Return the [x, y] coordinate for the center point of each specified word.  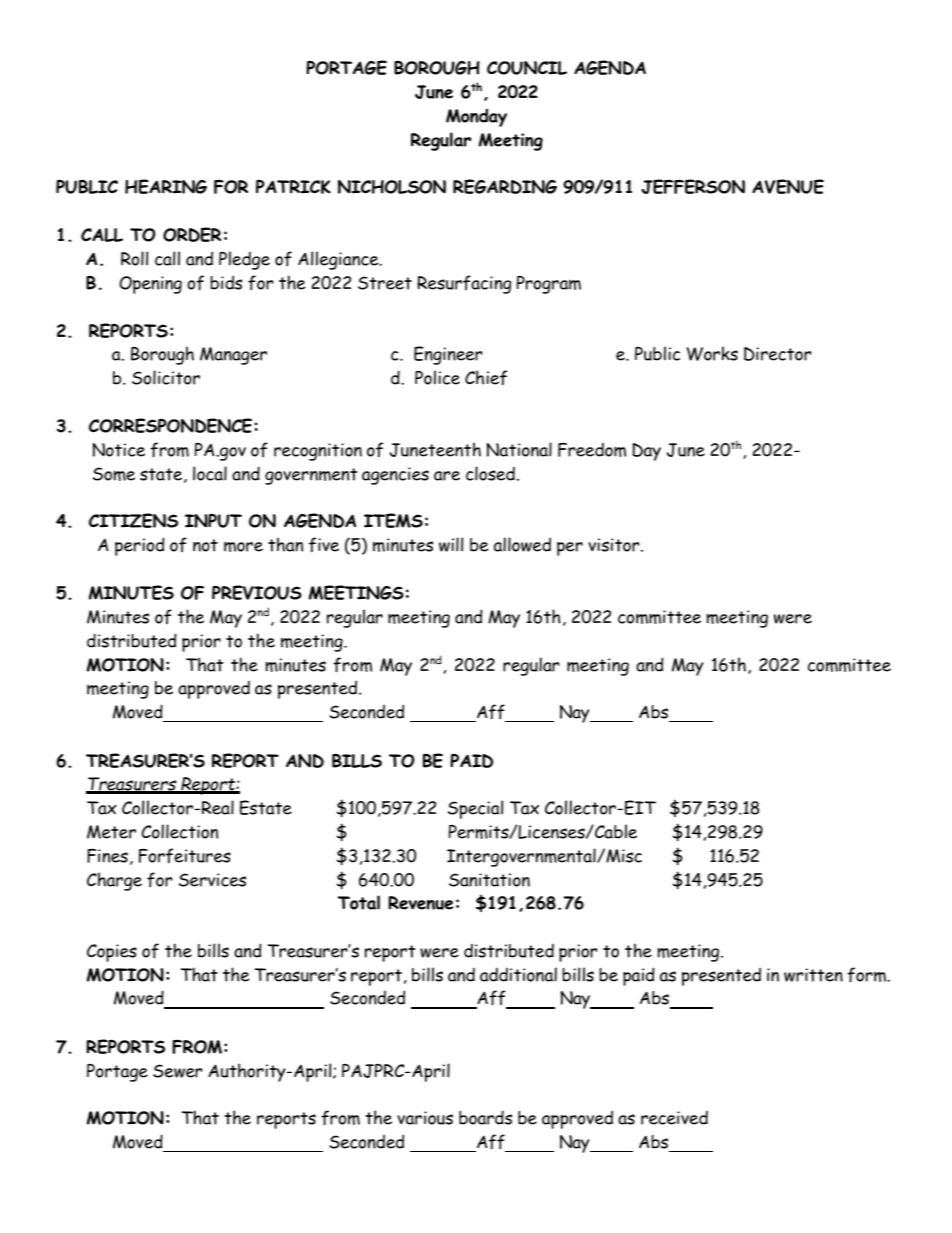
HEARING [166, 186]
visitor [615, 545]
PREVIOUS [257, 592]
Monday [476, 117]
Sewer [177, 1071]
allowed [522, 544]
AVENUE [788, 186]
